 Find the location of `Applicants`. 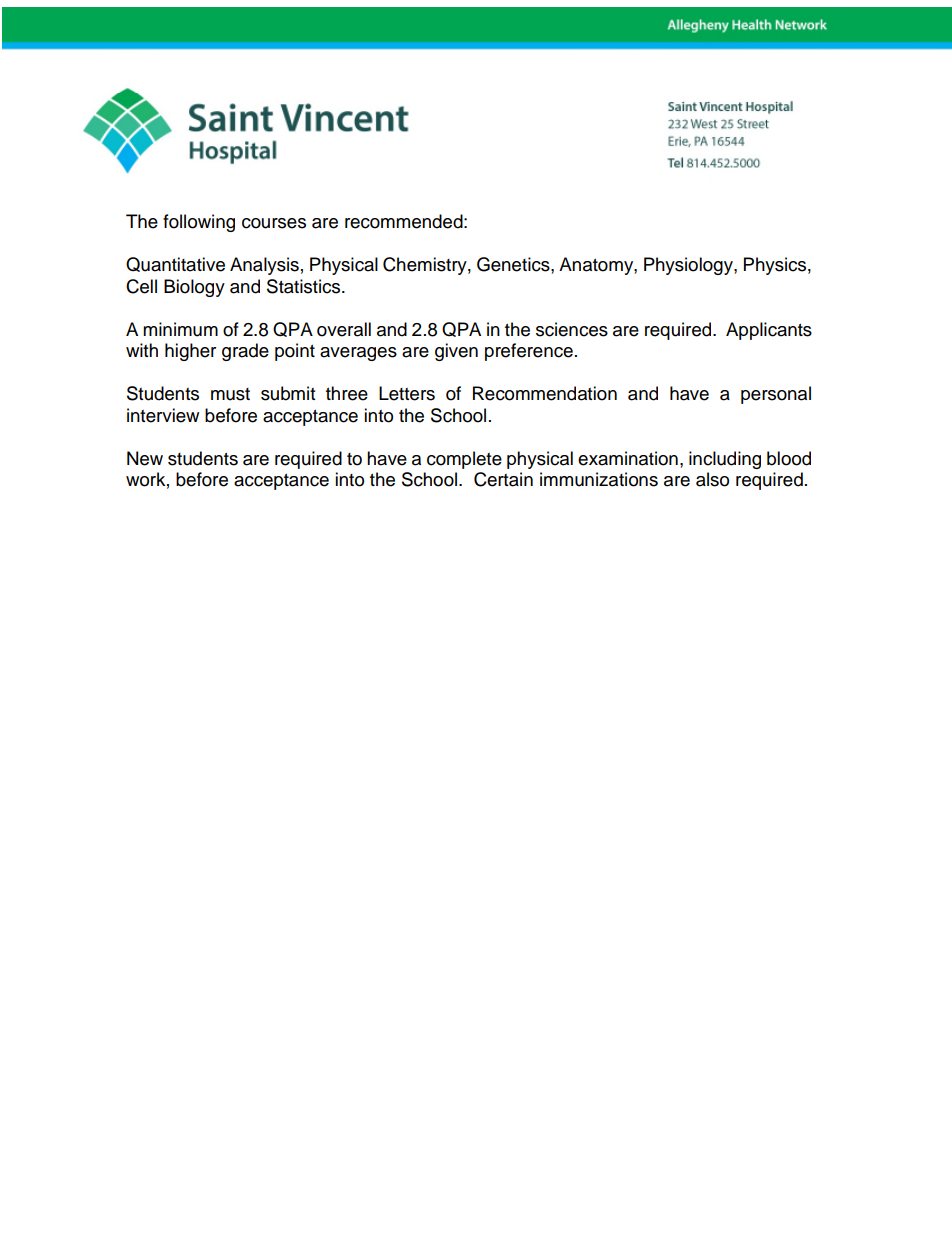

Applicants is located at coordinates (769, 331).
